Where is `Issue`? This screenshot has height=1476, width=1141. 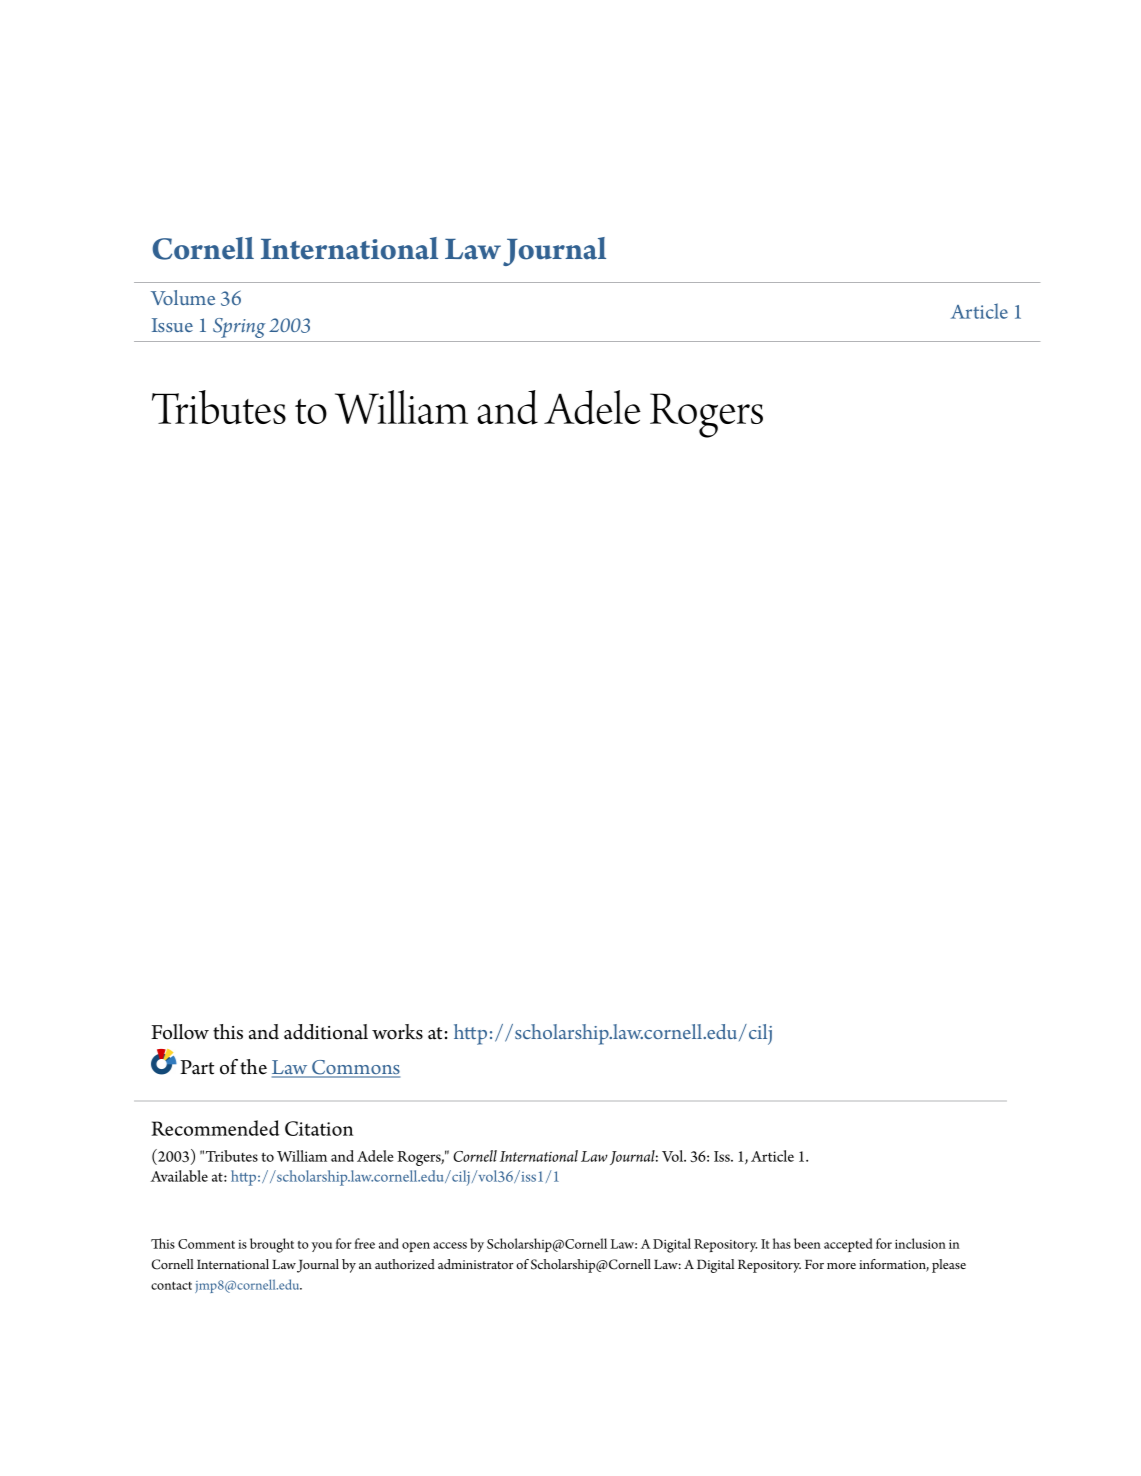 Issue is located at coordinates (172, 325).
